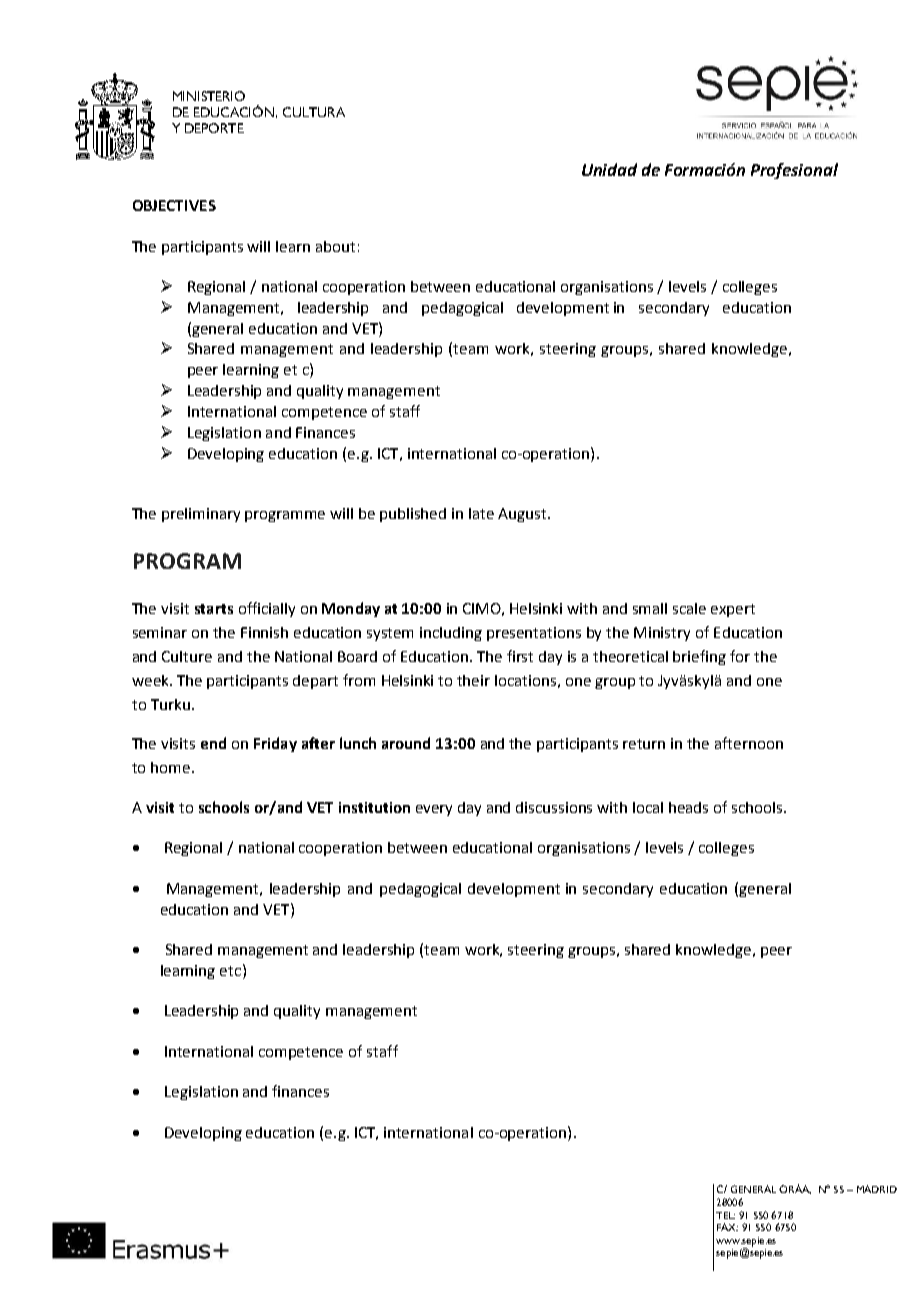 The image size is (924, 1308). I want to click on expert, so click(733, 610).
